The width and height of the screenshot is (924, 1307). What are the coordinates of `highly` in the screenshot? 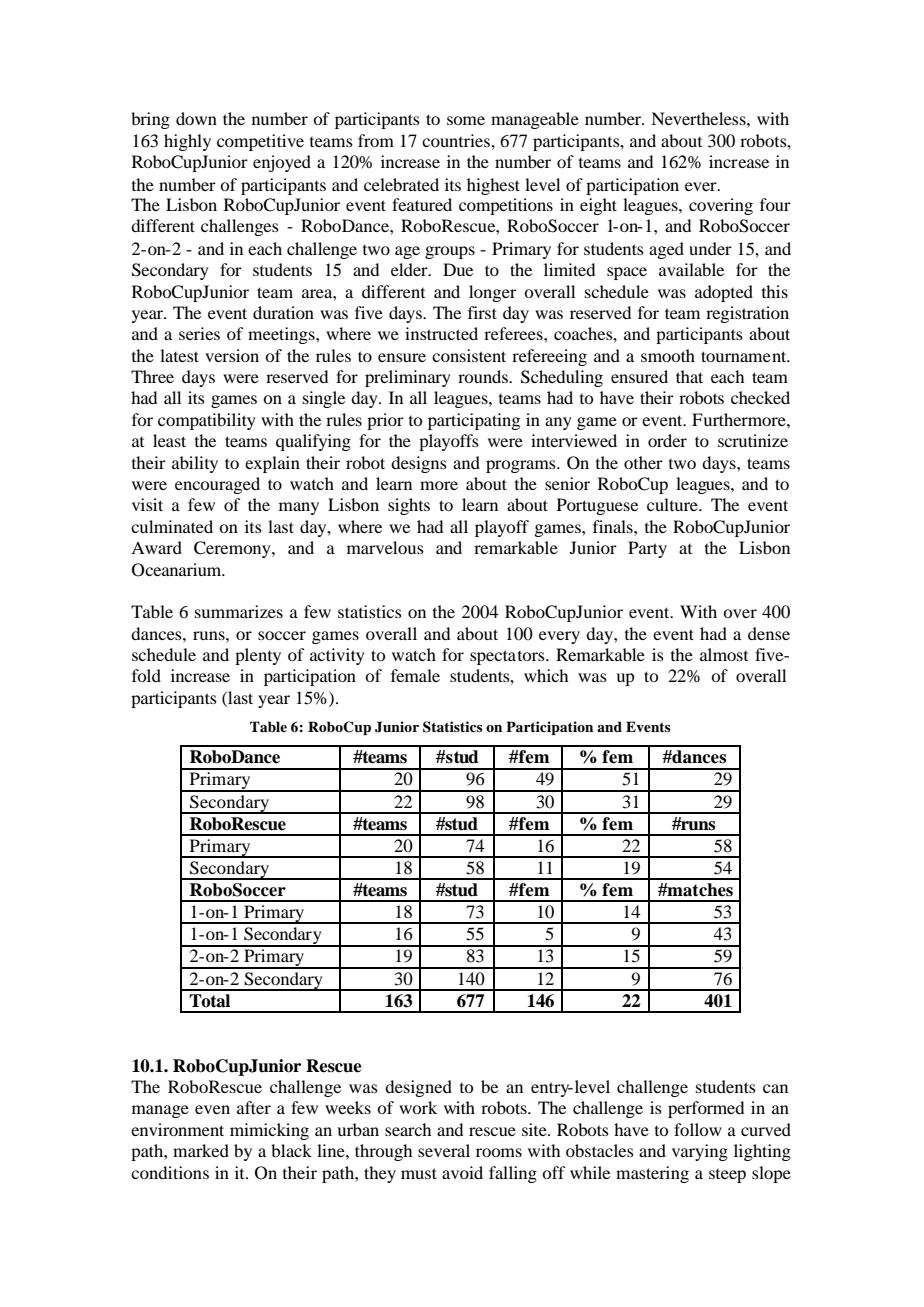 It's located at (187, 142).
